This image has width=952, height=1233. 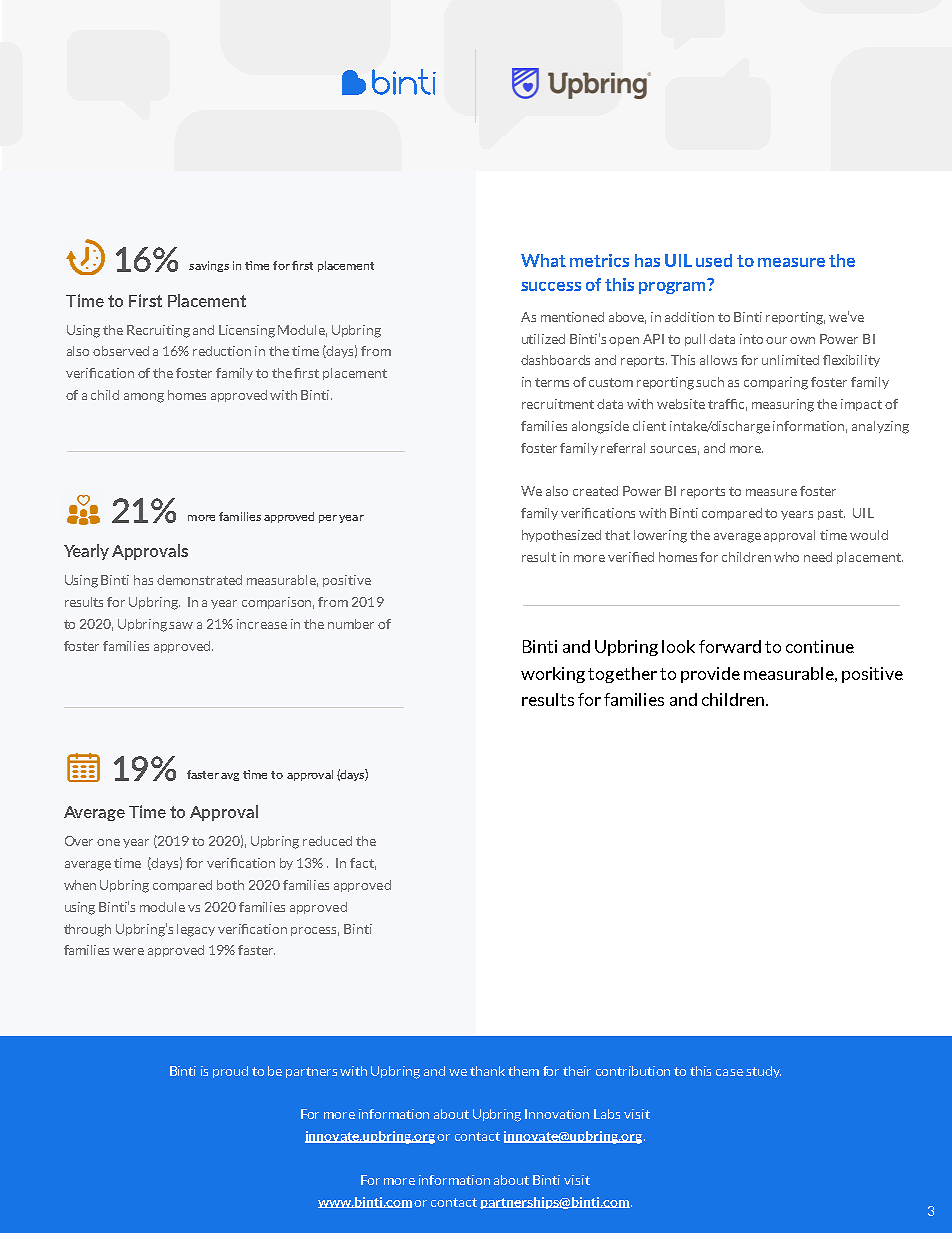 I want to click on savings, so click(x=209, y=266).
